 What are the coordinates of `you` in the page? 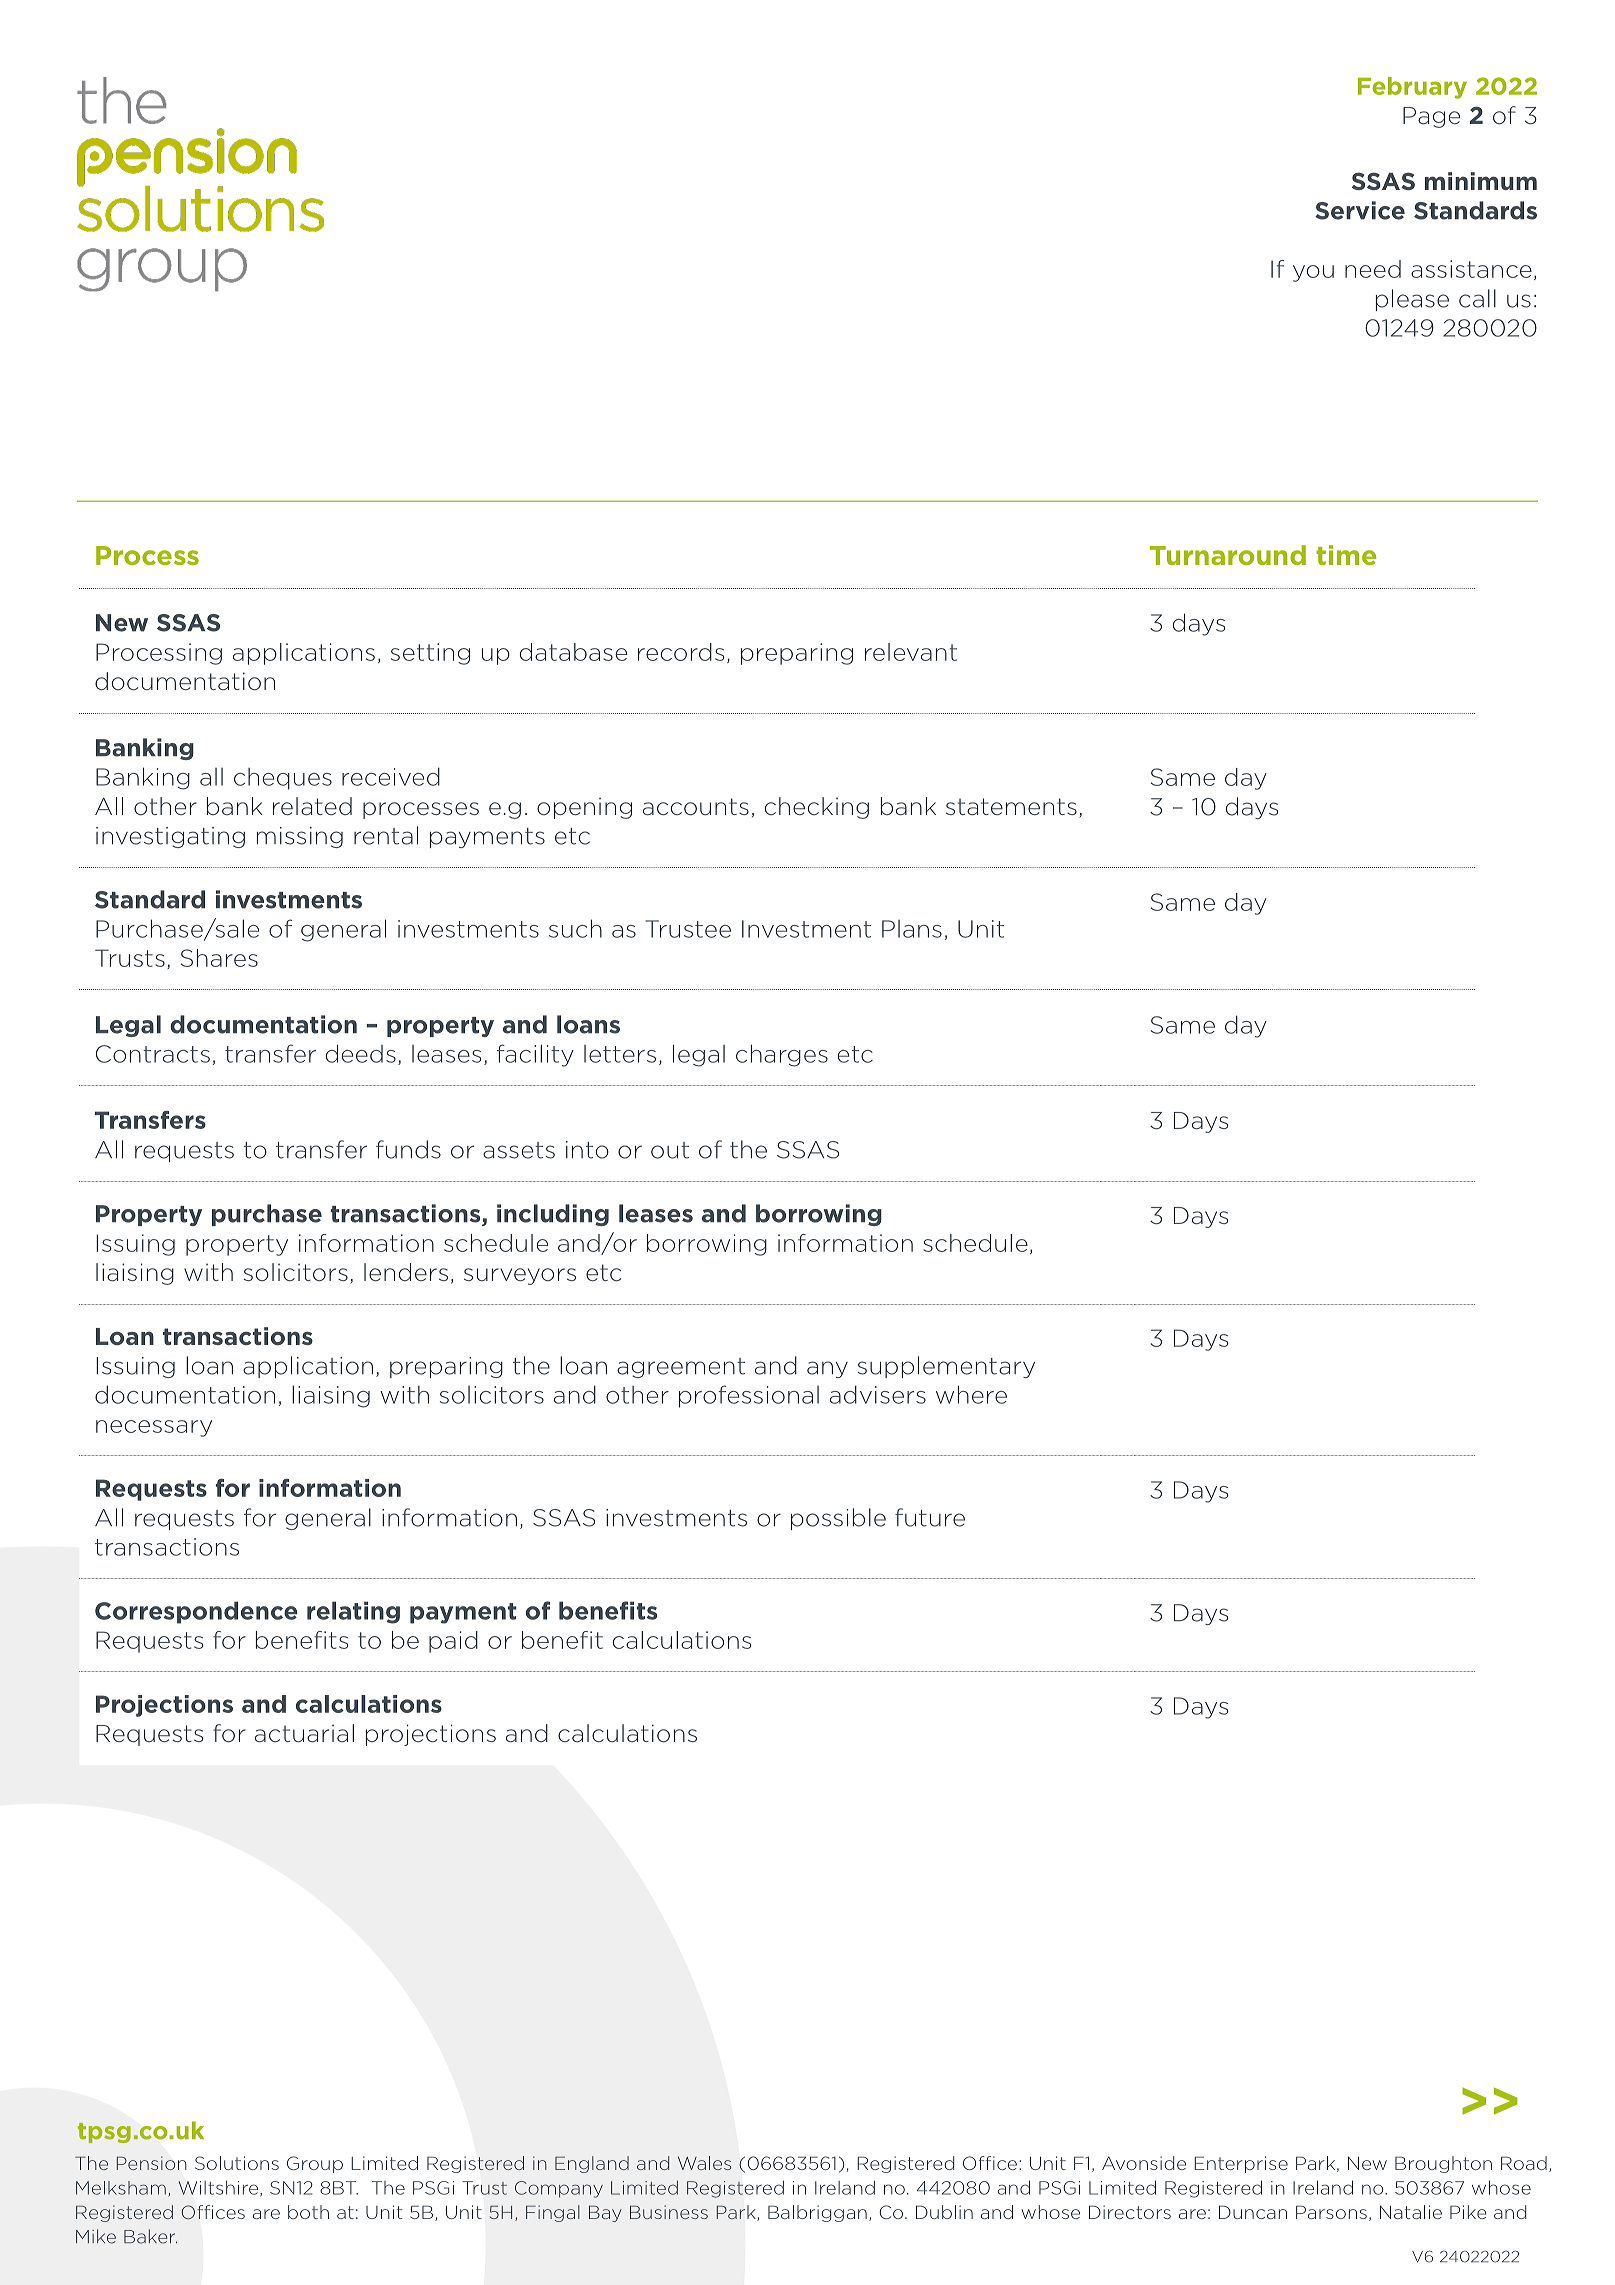 It's located at (1313, 273).
